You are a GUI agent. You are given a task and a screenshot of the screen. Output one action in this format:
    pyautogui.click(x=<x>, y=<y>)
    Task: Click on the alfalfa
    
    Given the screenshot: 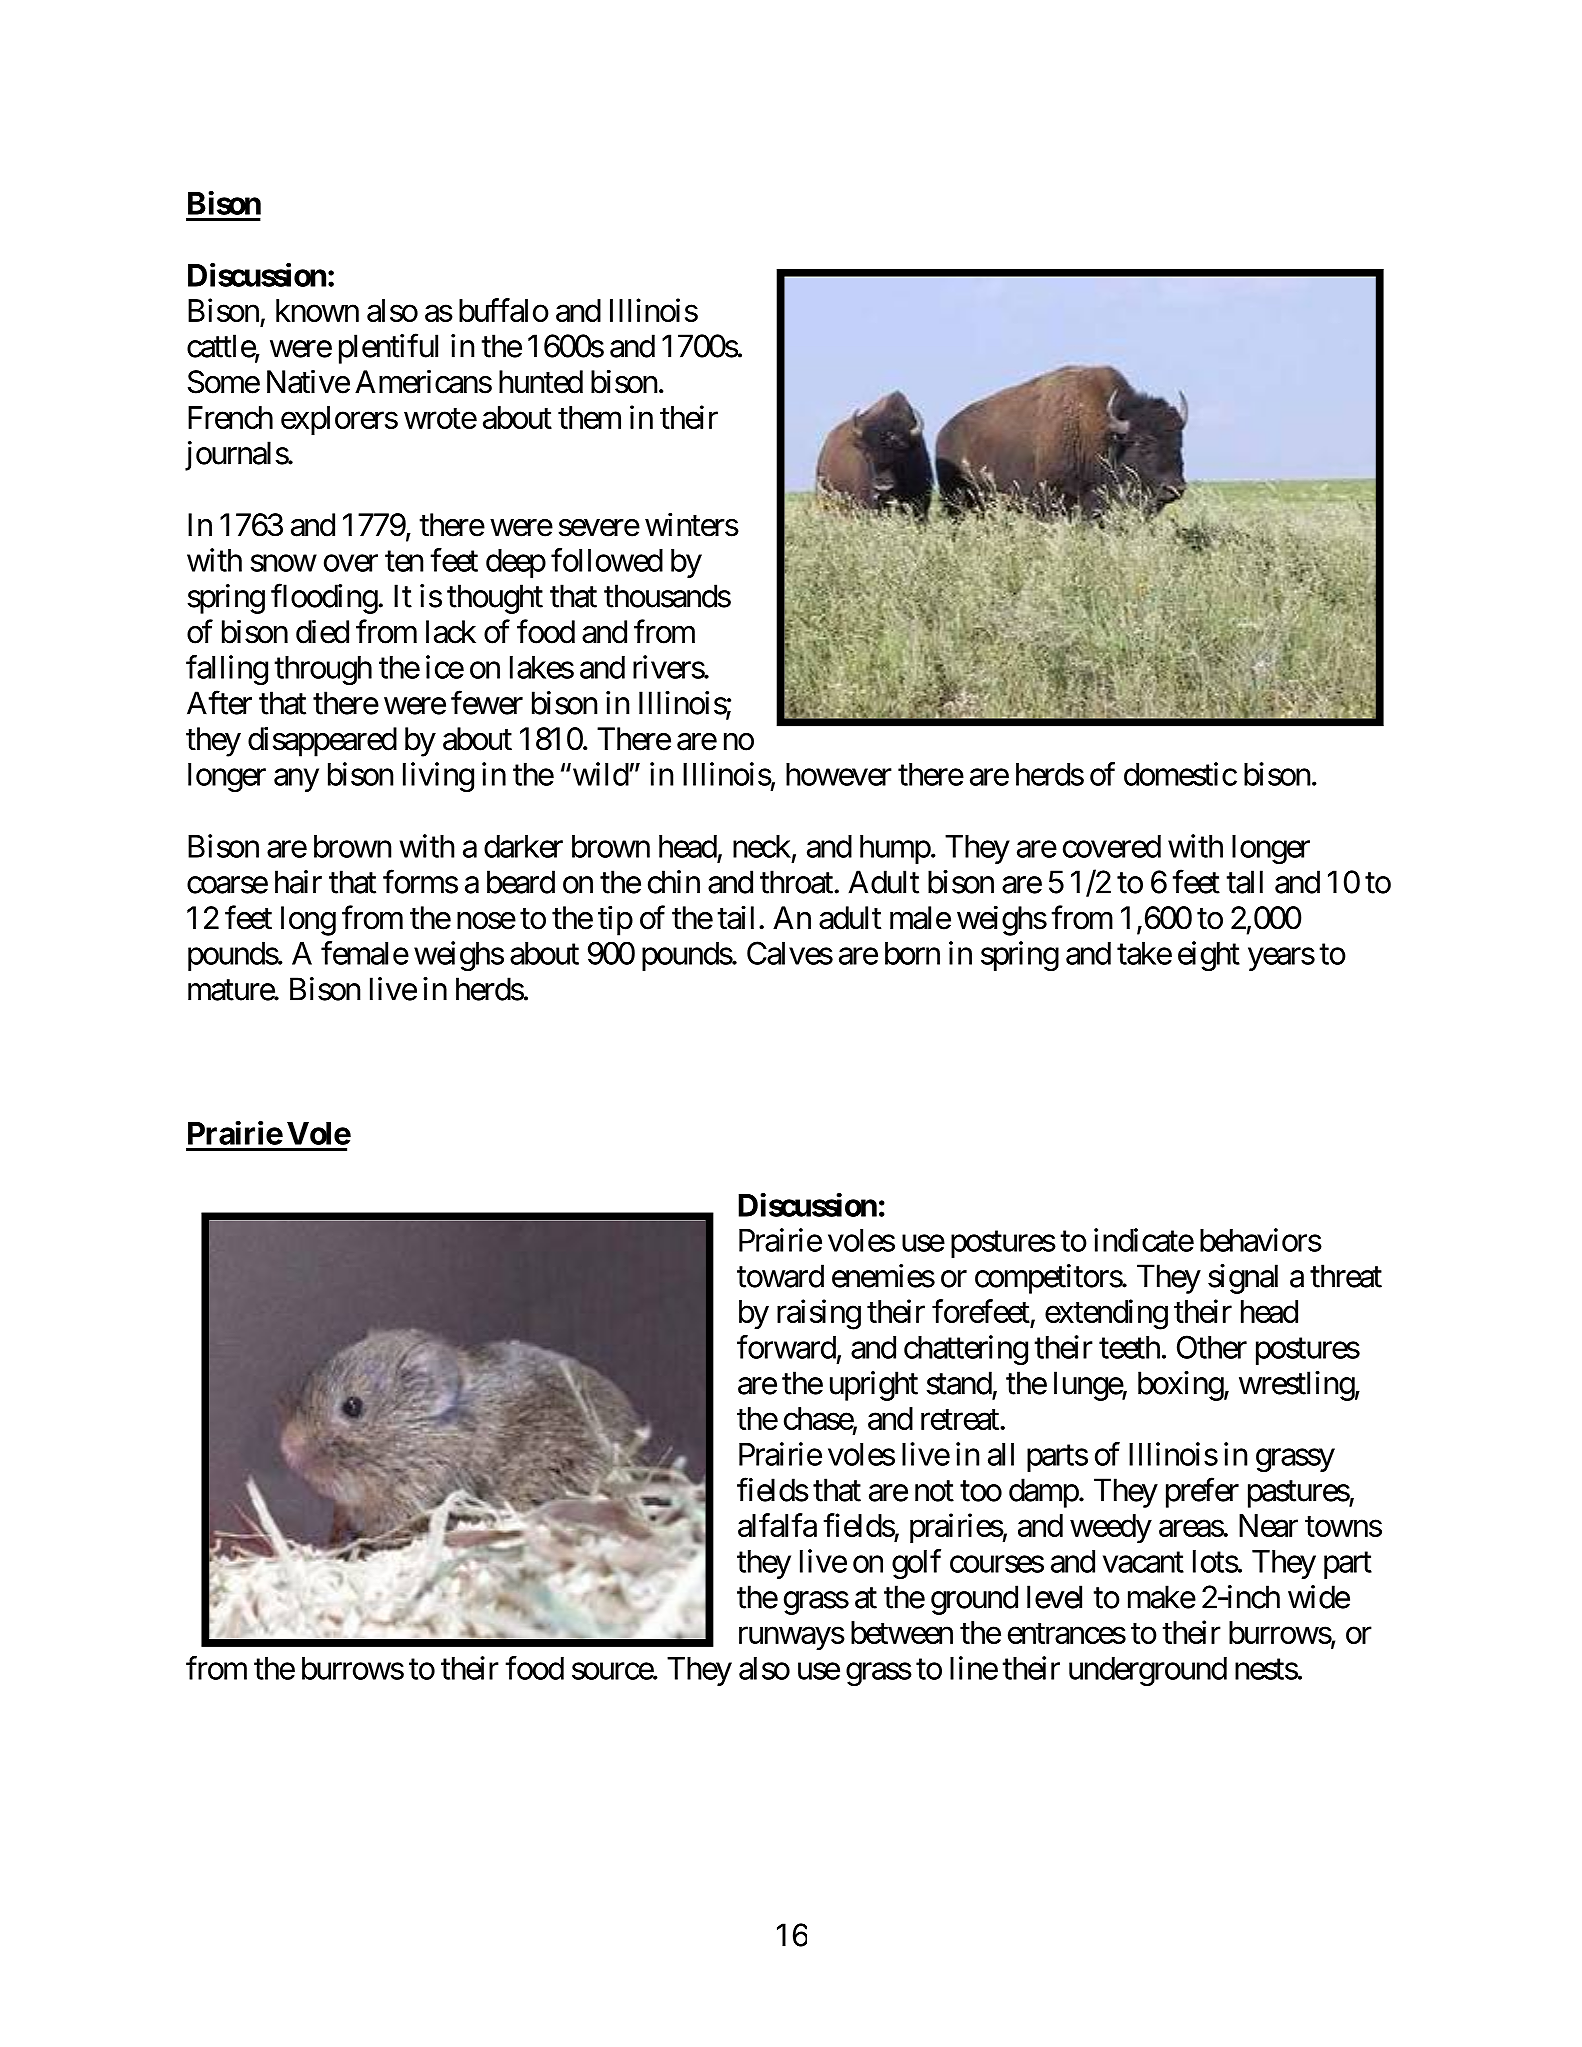 What is the action you would take?
    pyautogui.click(x=777, y=1525)
